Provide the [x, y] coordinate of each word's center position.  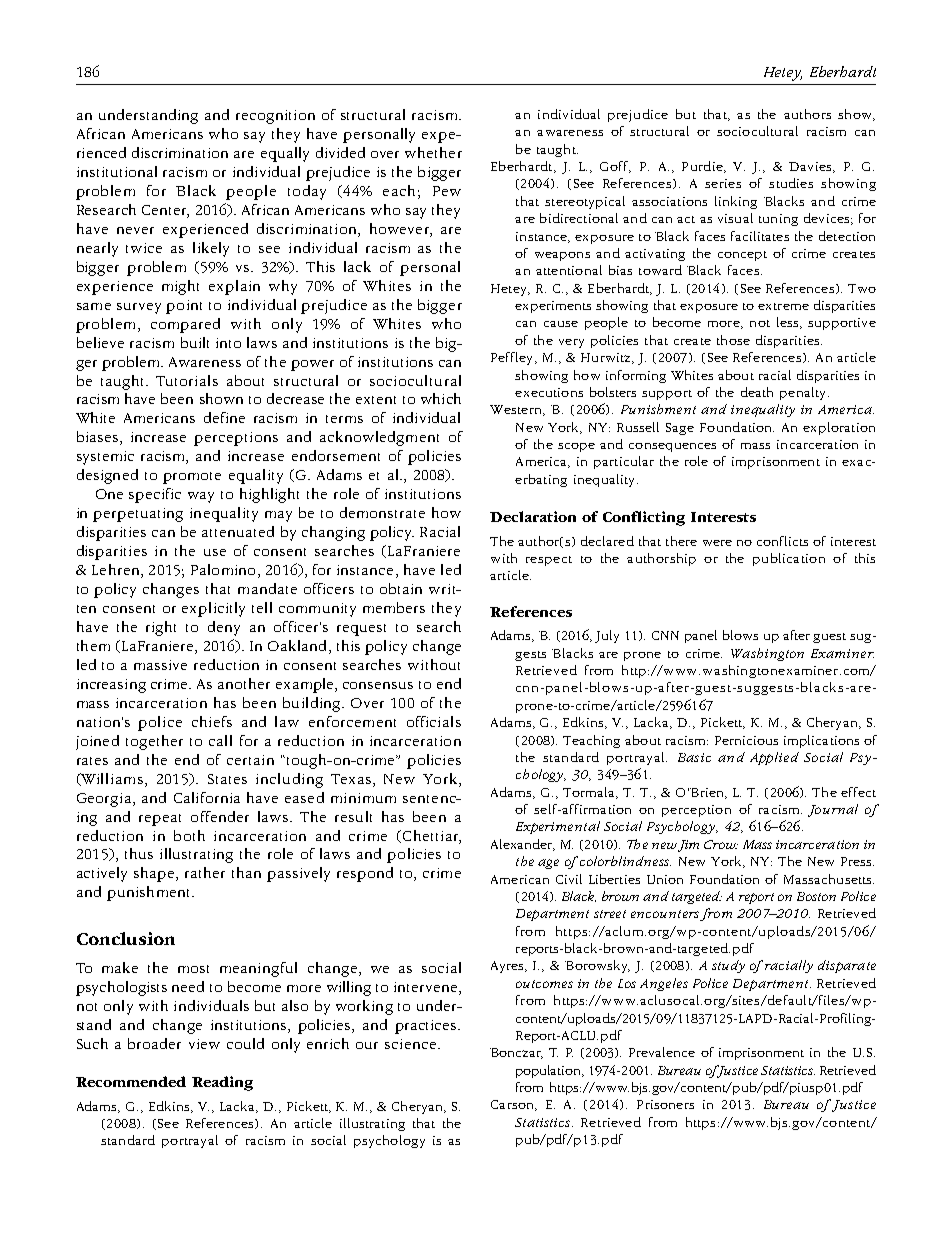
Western [517, 410]
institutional [117, 171]
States [227, 779]
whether [433, 152]
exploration [839, 428]
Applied [774, 758]
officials [434, 721]
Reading [222, 1083]
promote [192, 478]
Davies [811, 167]
